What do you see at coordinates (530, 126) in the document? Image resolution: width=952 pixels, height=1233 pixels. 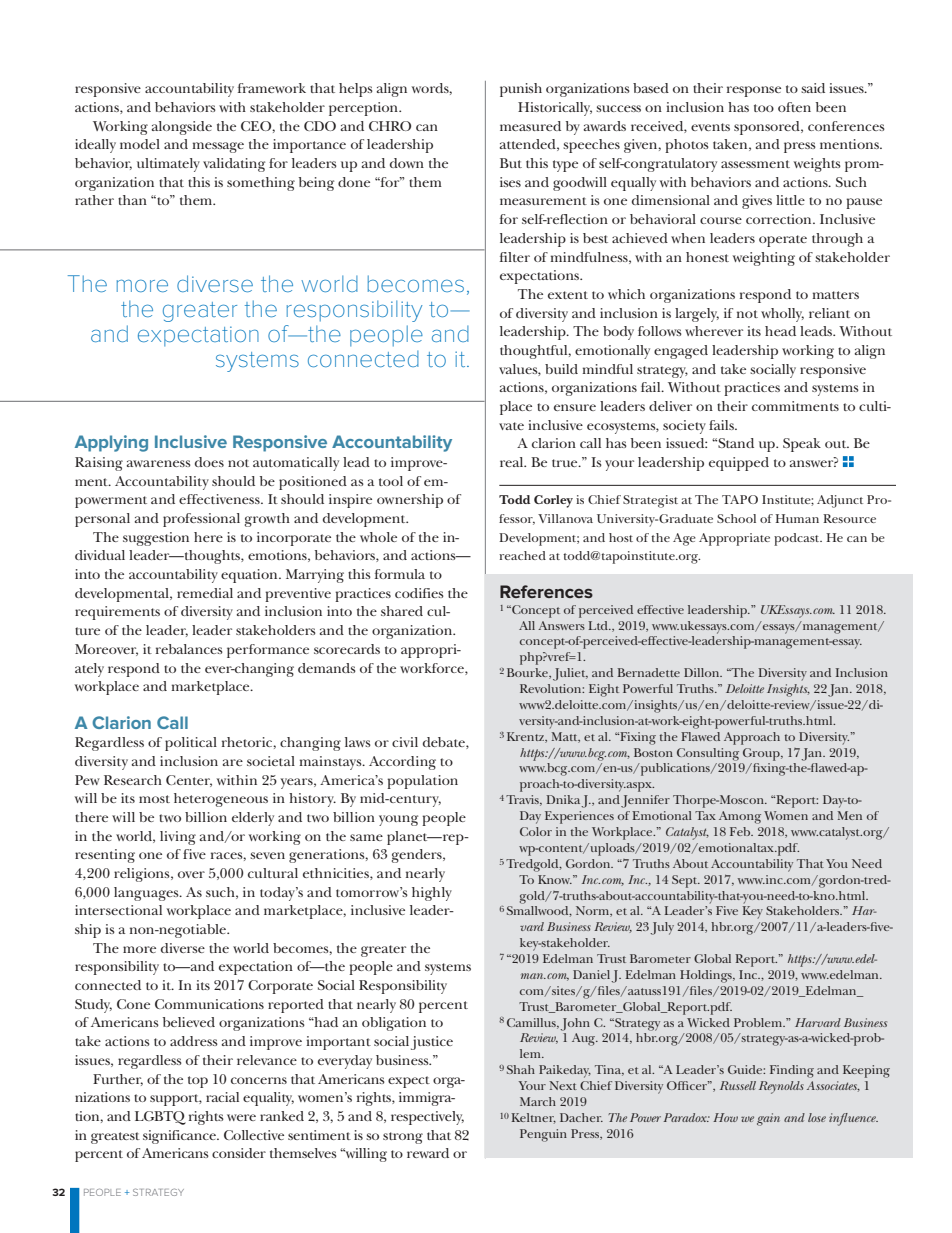 I see `measured` at bounding box center [530, 126].
